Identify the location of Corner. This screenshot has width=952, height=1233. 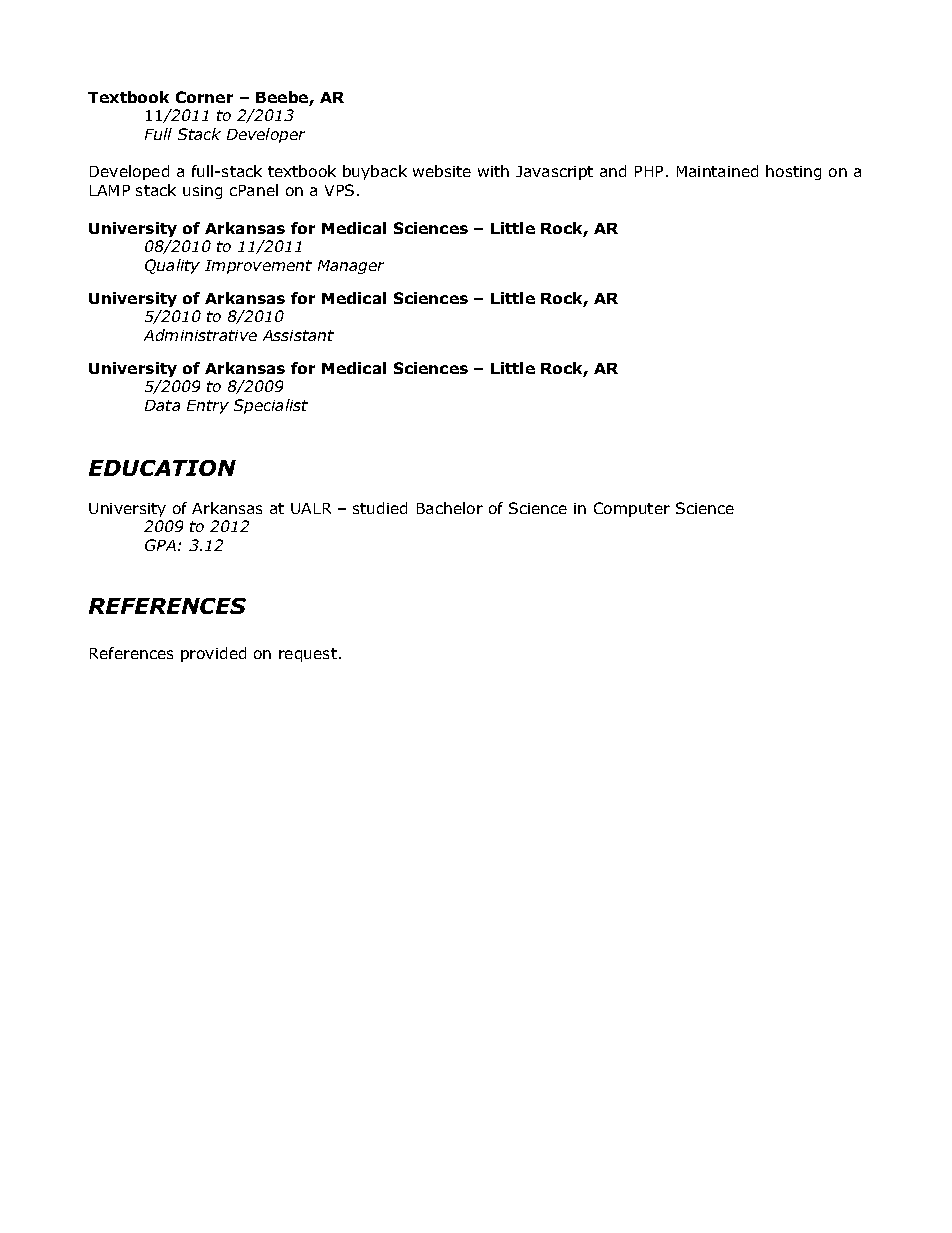
(204, 97).
